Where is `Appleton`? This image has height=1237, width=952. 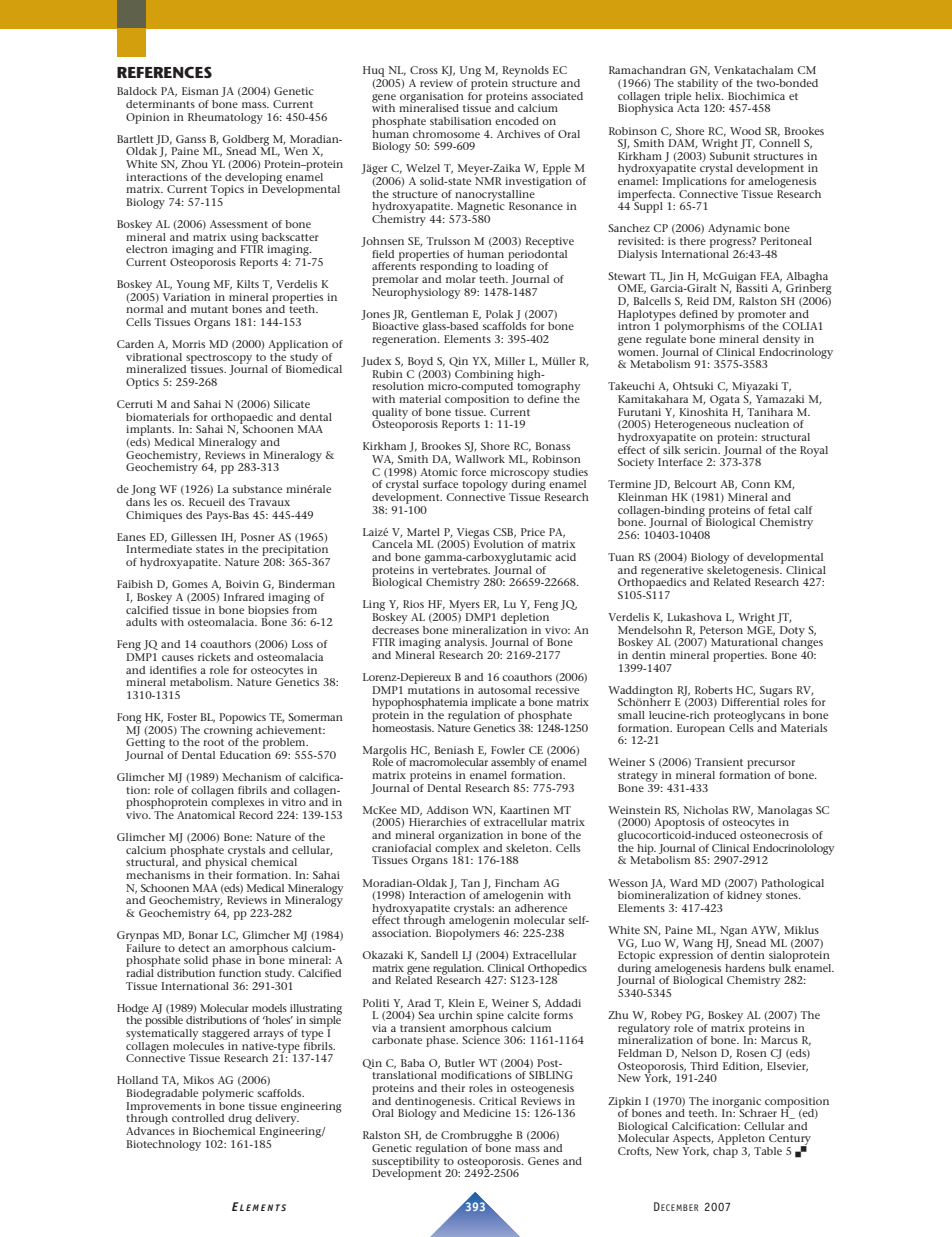 Appleton is located at coordinates (742, 1141).
